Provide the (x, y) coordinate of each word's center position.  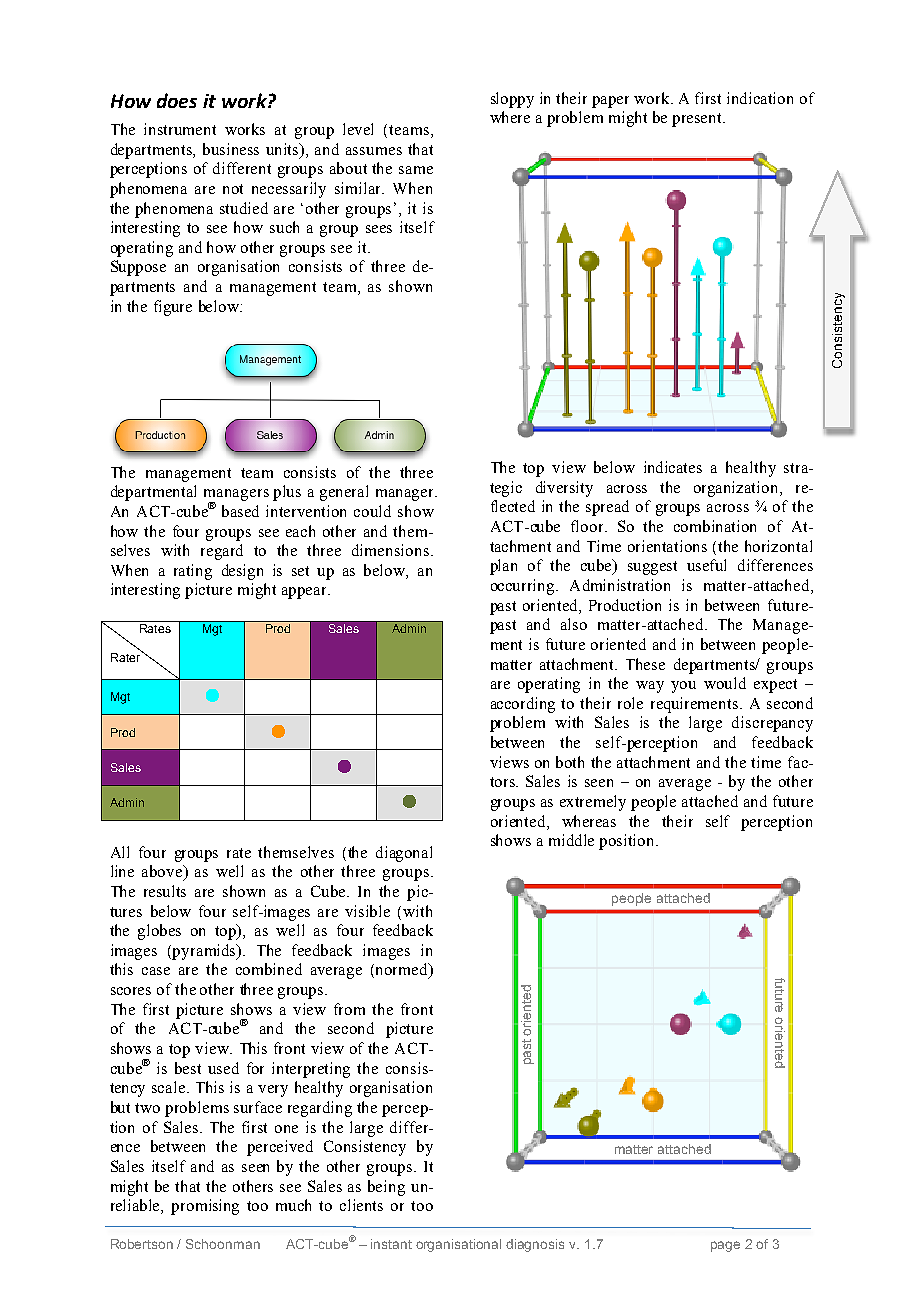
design (242, 572)
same (416, 170)
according (523, 705)
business (231, 149)
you (683, 687)
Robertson (142, 1244)
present (698, 120)
